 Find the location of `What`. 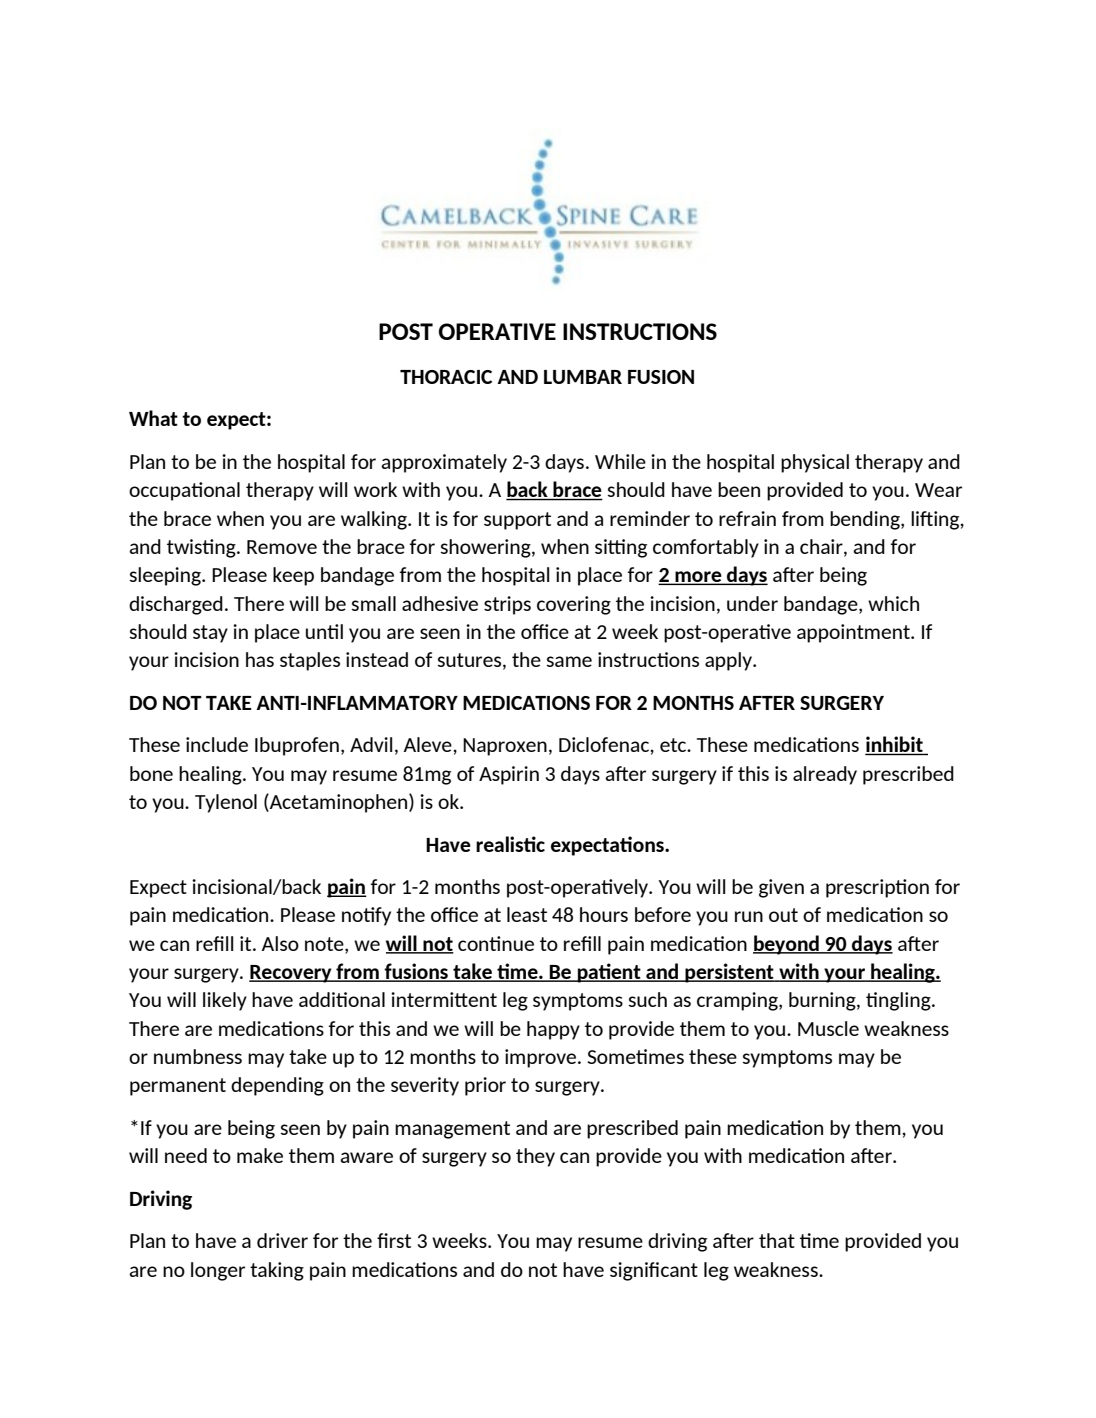

What is located at coordinates (153, 418).
